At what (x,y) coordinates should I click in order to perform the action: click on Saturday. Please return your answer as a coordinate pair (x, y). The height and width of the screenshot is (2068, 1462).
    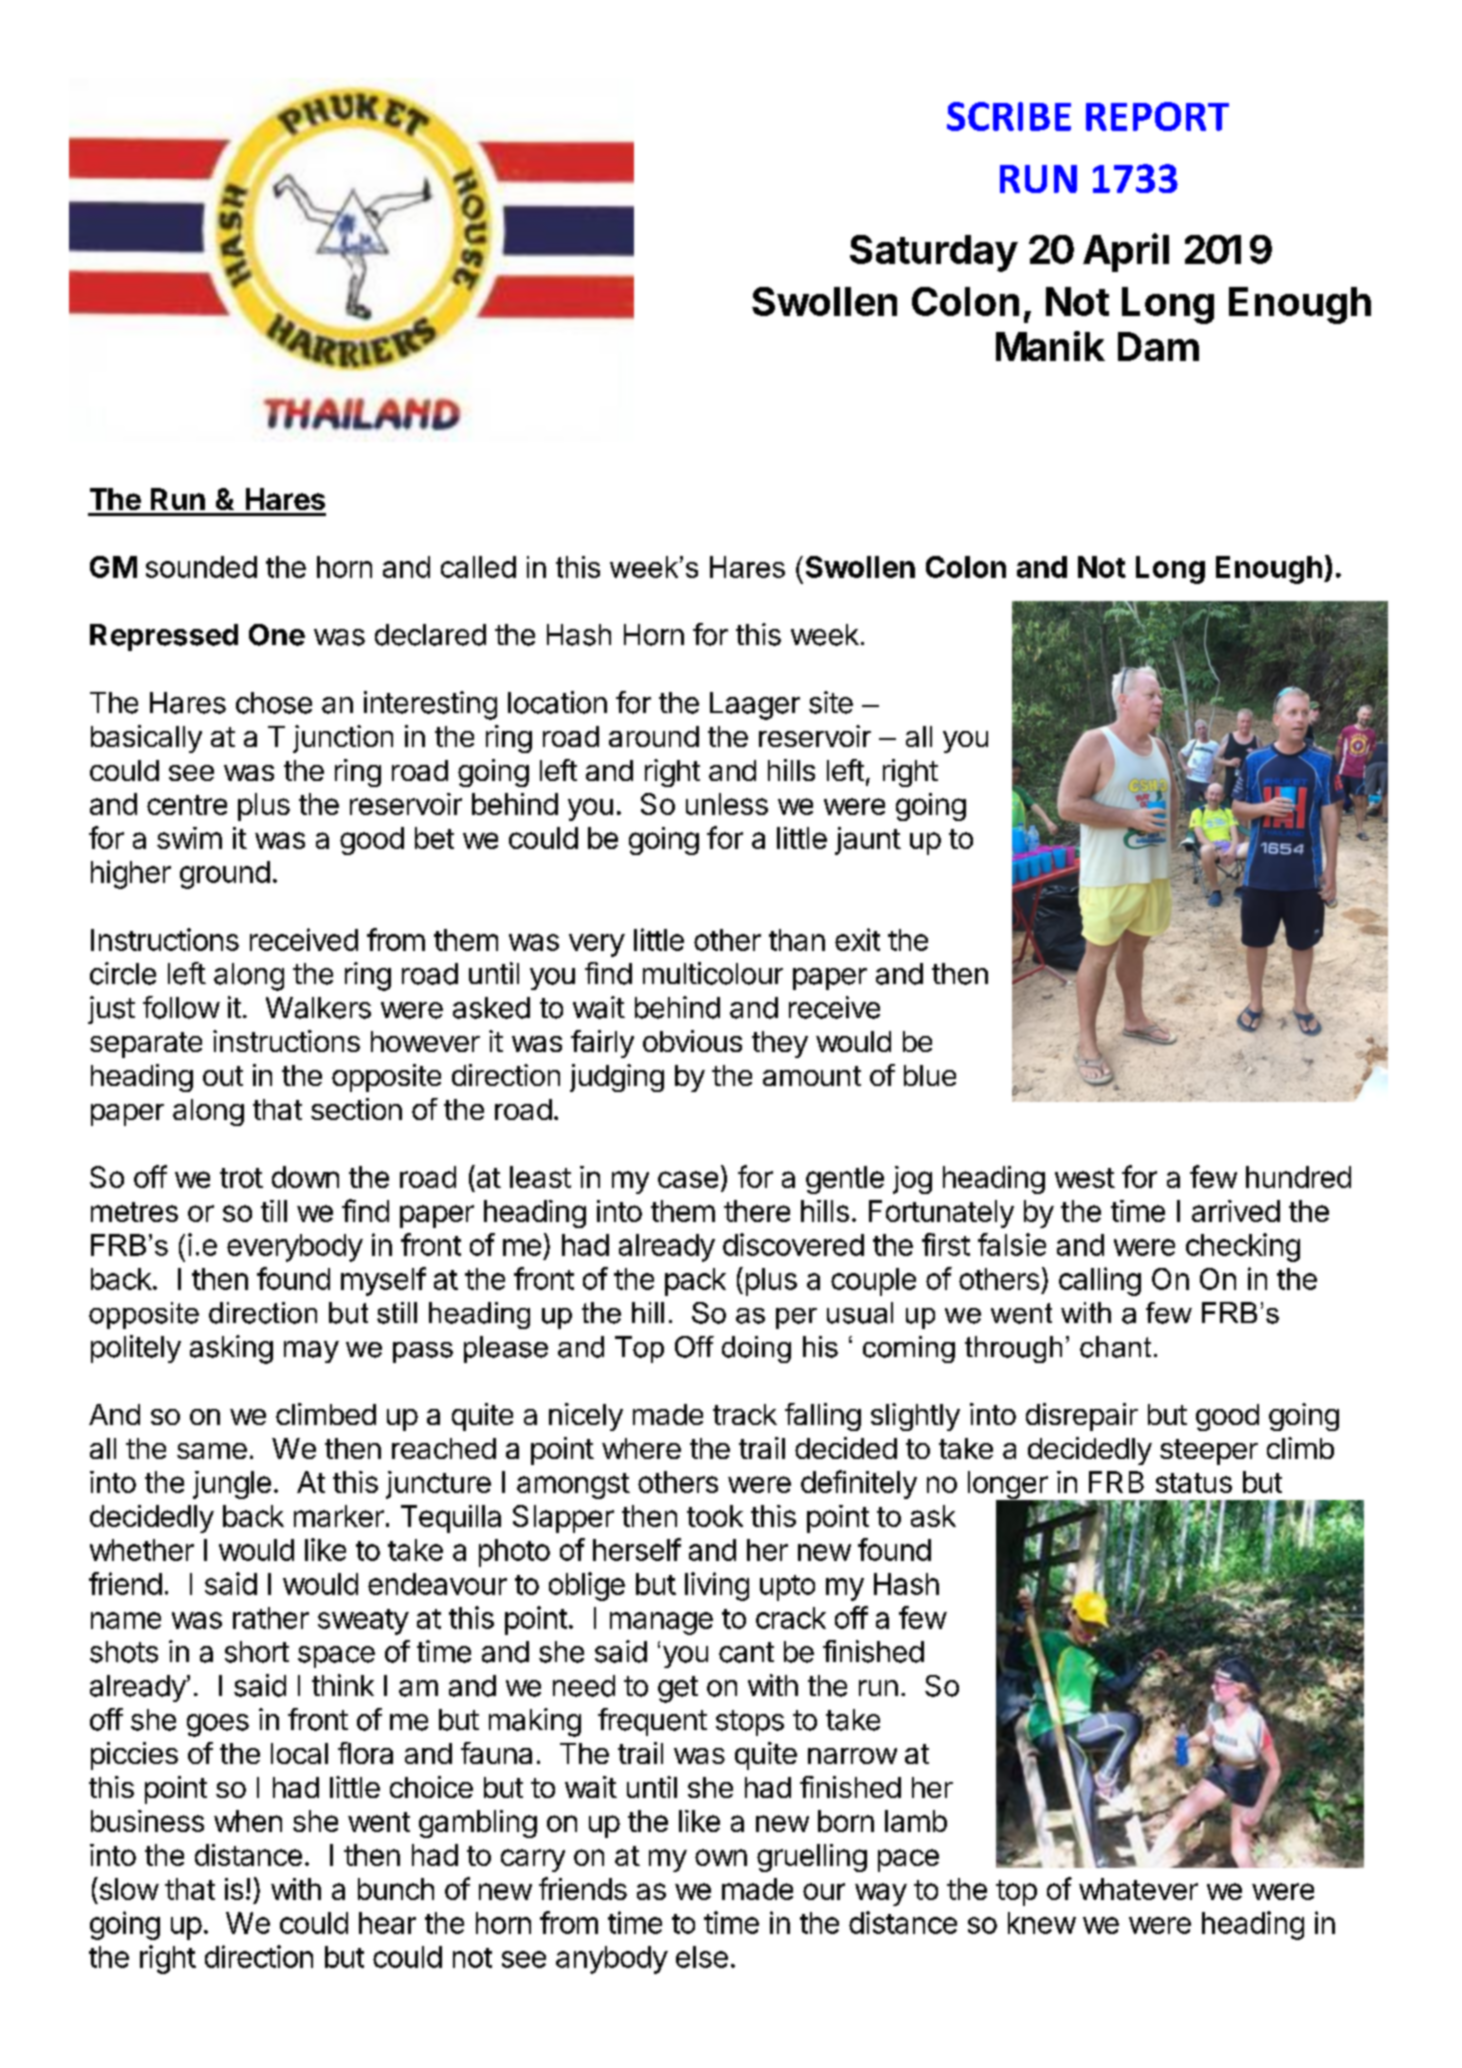
    Looking at the image, I should click on (934, 253).
